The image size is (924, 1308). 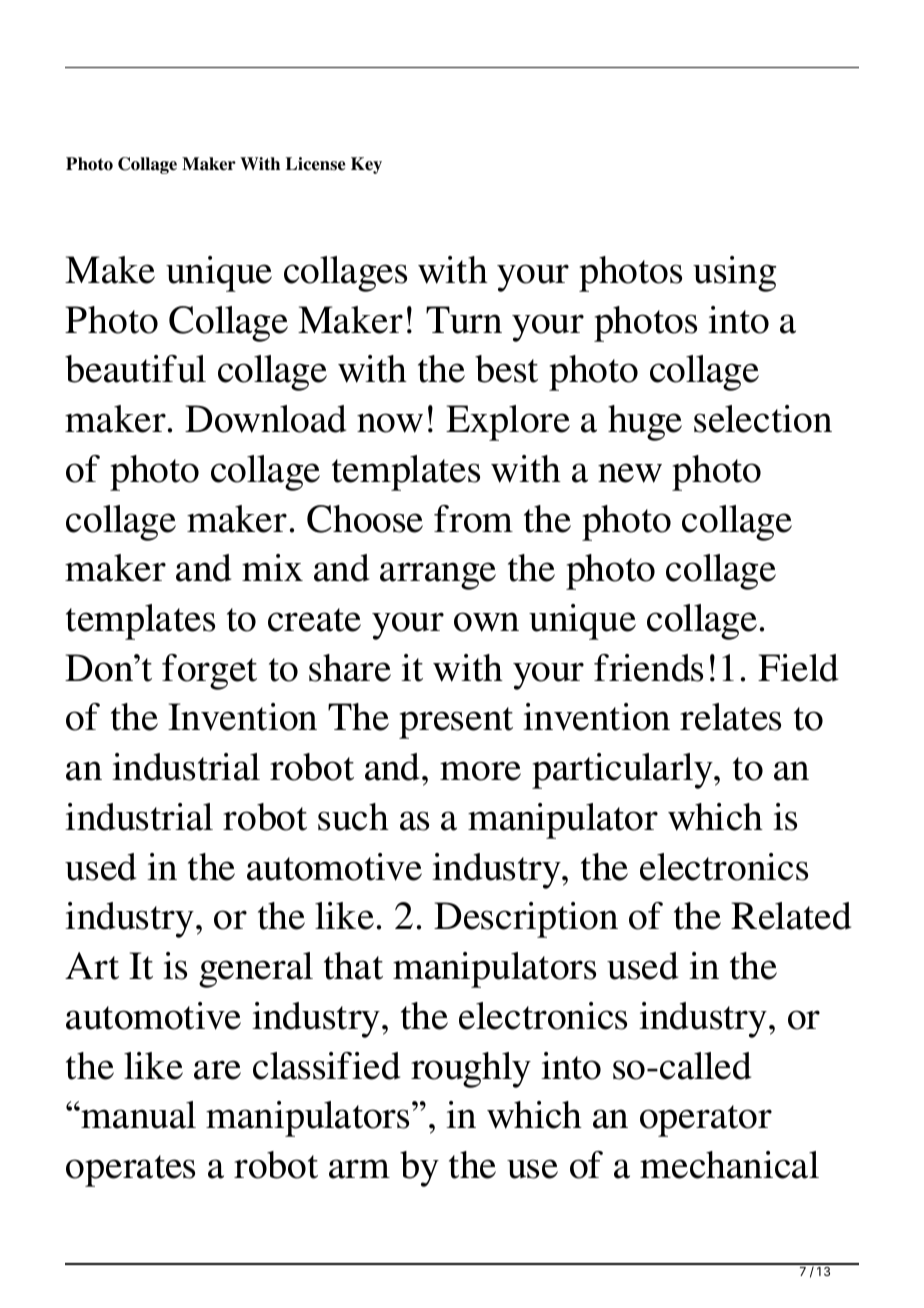 What do you see at coordinates (734, 274) in the screenshot?
I see `using` at bounding box center [734, 274].
